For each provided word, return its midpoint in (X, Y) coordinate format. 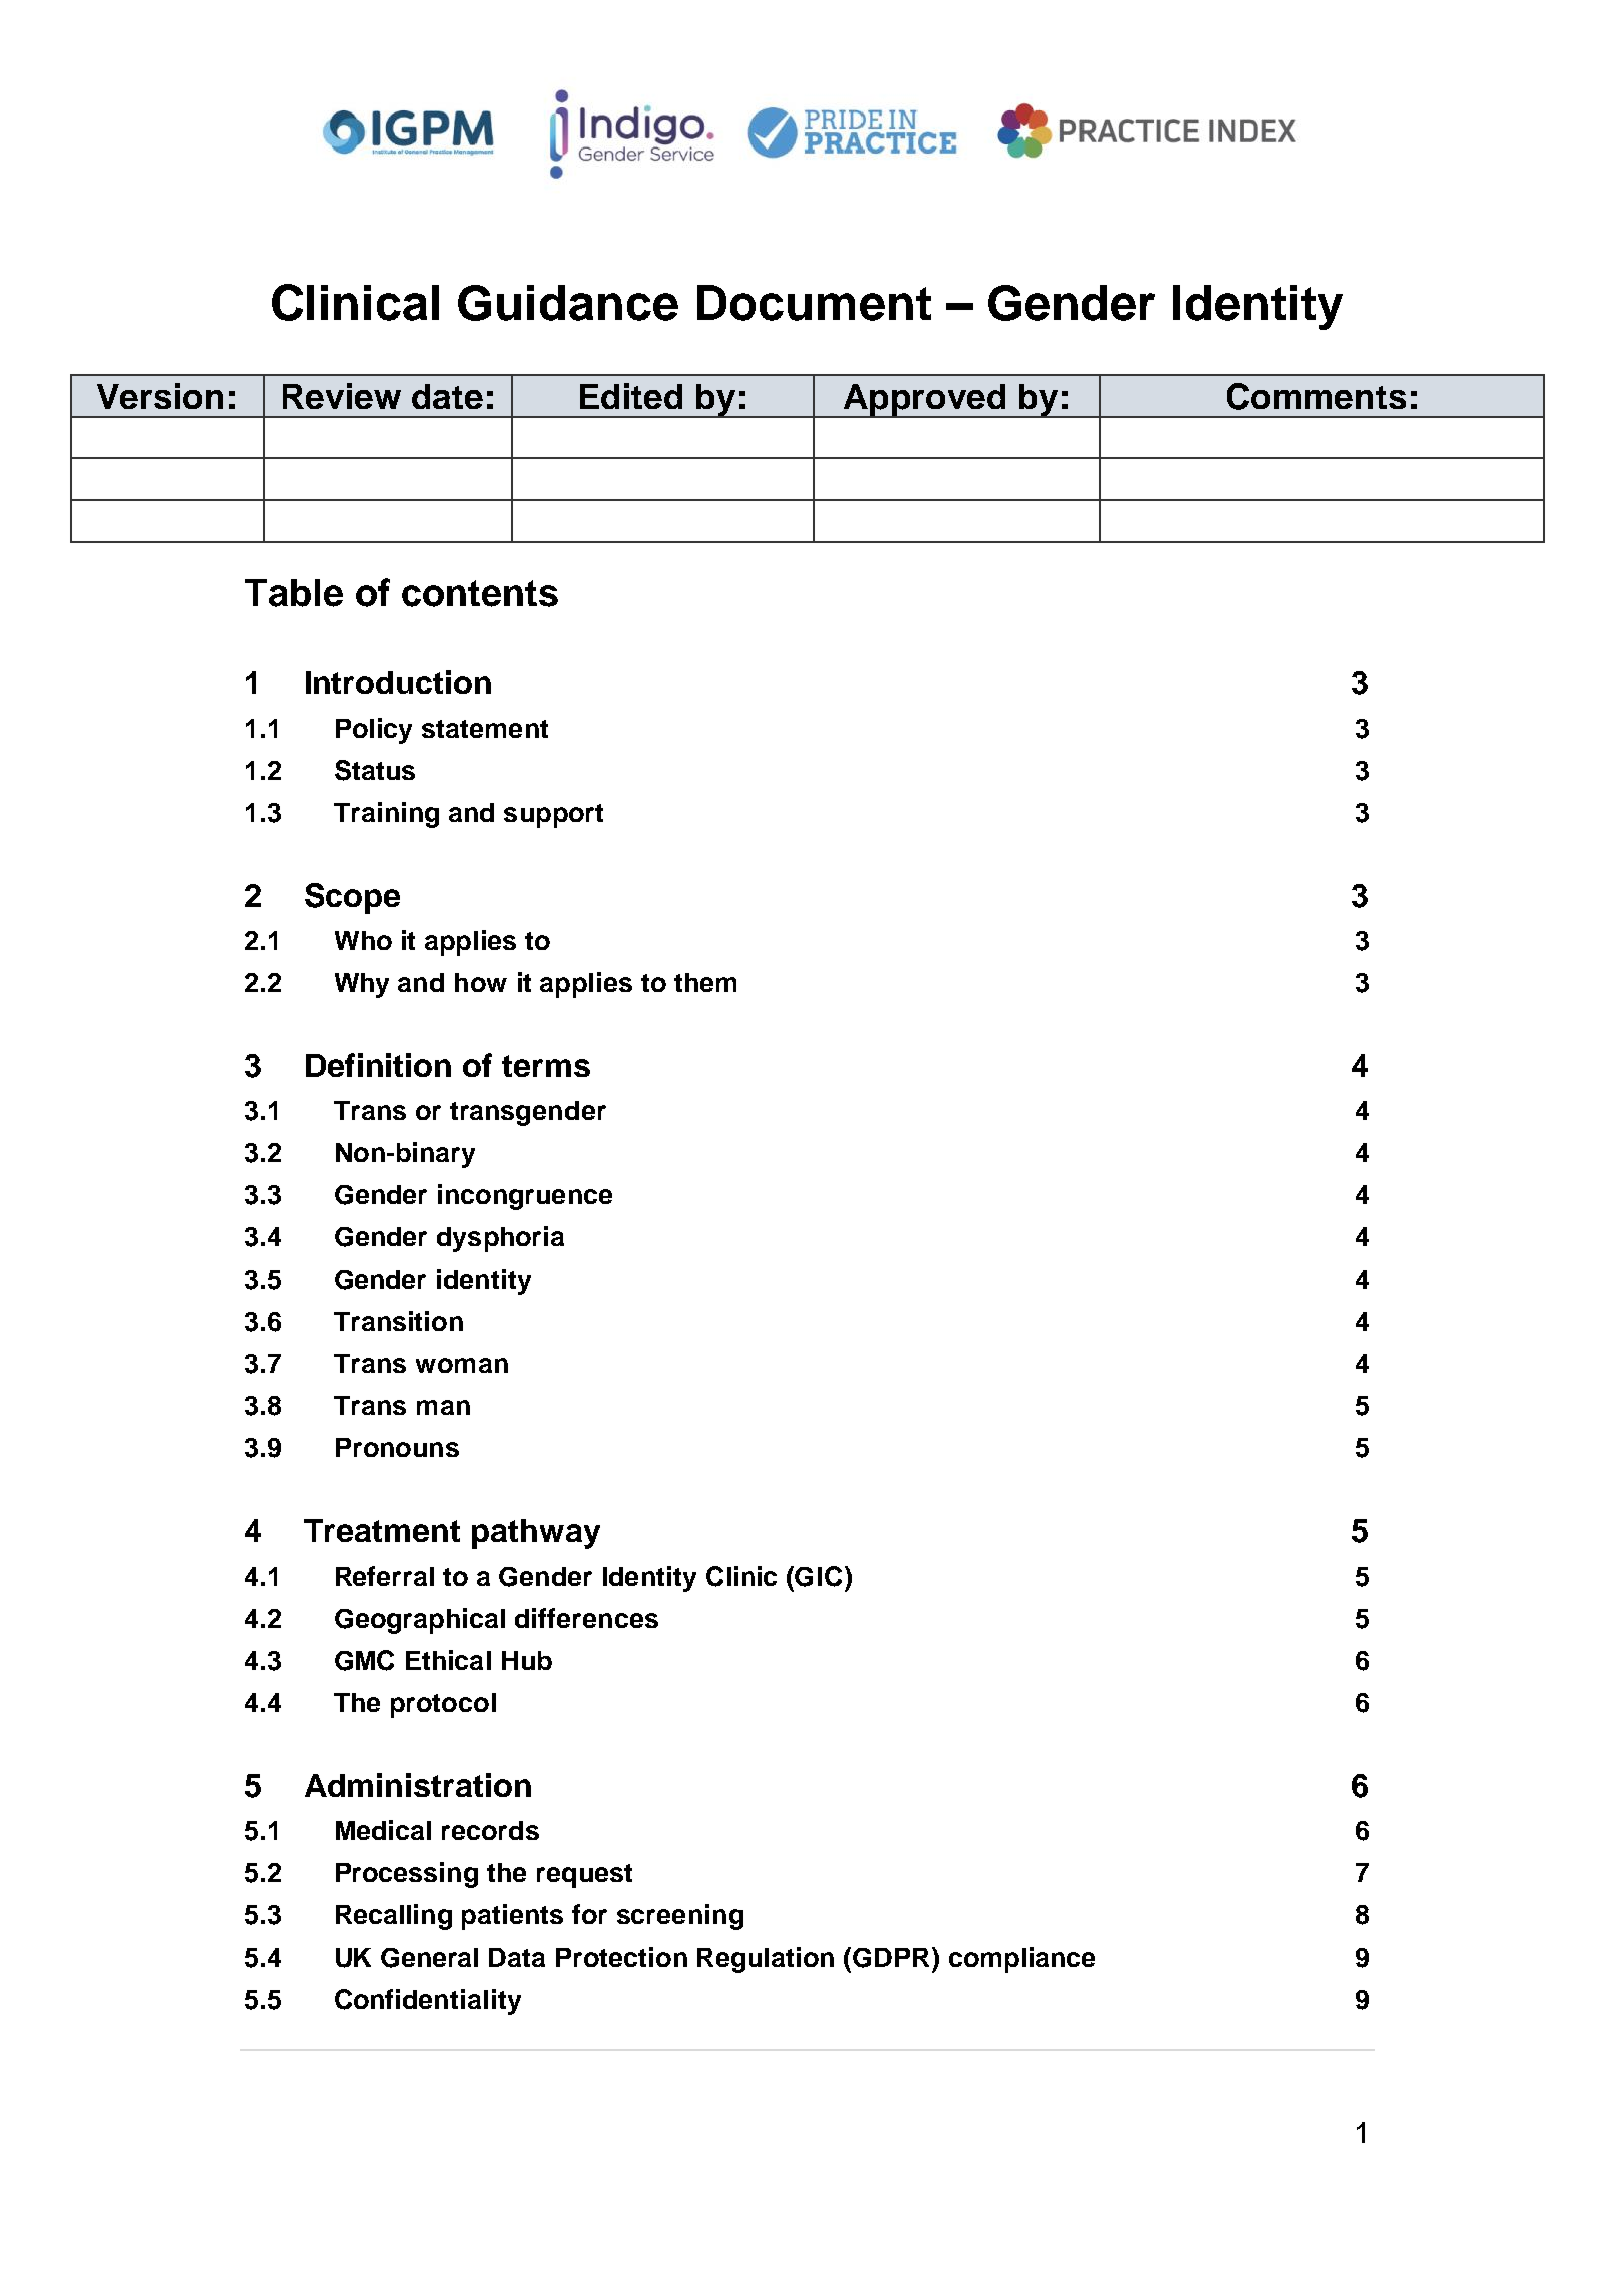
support (553, 816)
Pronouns (397, 1447)
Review (342, 396)
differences (586, 1618)
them (705, 982)
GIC (820, 1576)
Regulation (765, 1960)
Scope (352, 898)
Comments (1316, 396)
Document (814, 303)
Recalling (394, 1917)
